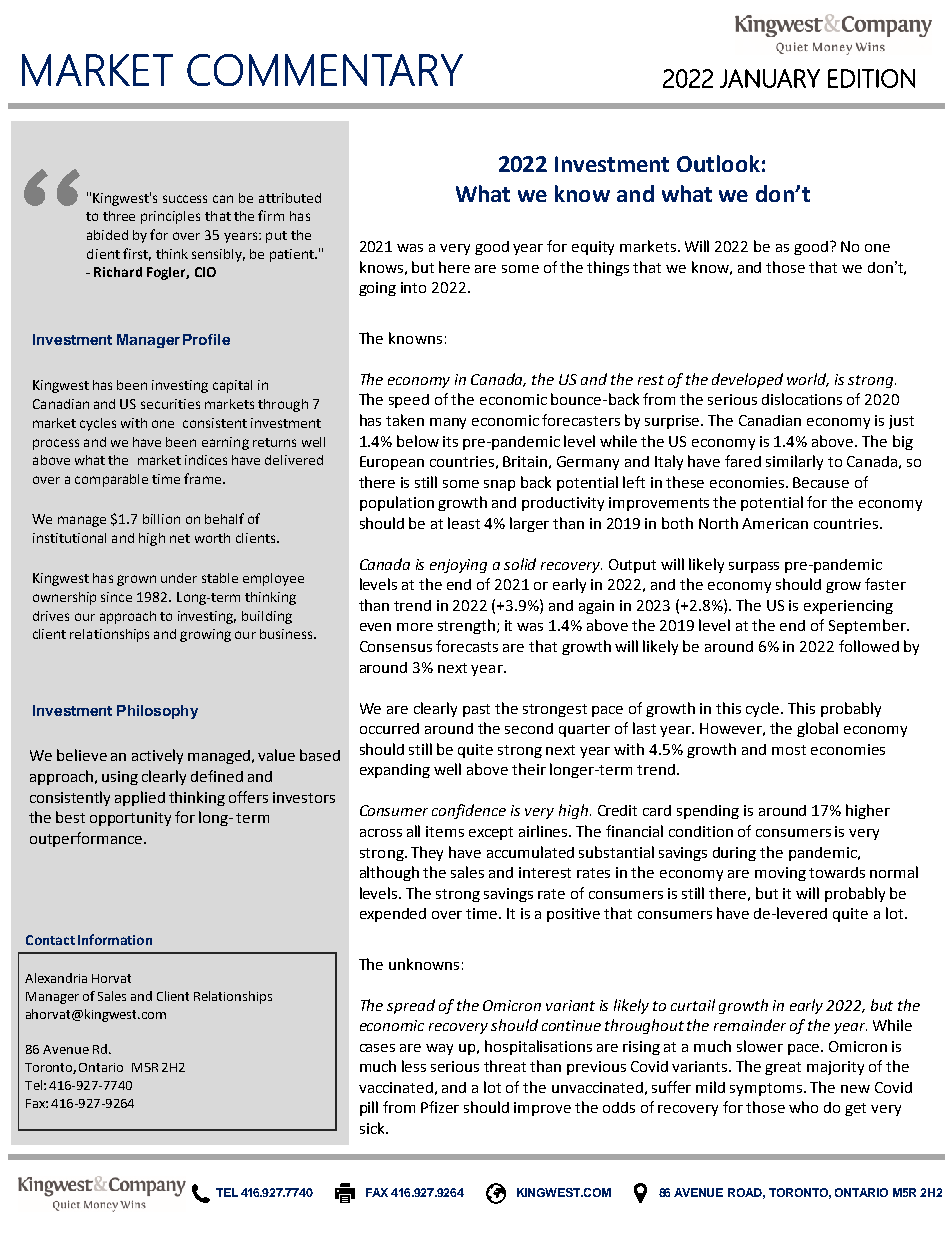 The width and height of the screenshot is (952, 1233). Describe the element at coordinates (770, 78) in the screenshot. I see `JANUARY` at that location.
